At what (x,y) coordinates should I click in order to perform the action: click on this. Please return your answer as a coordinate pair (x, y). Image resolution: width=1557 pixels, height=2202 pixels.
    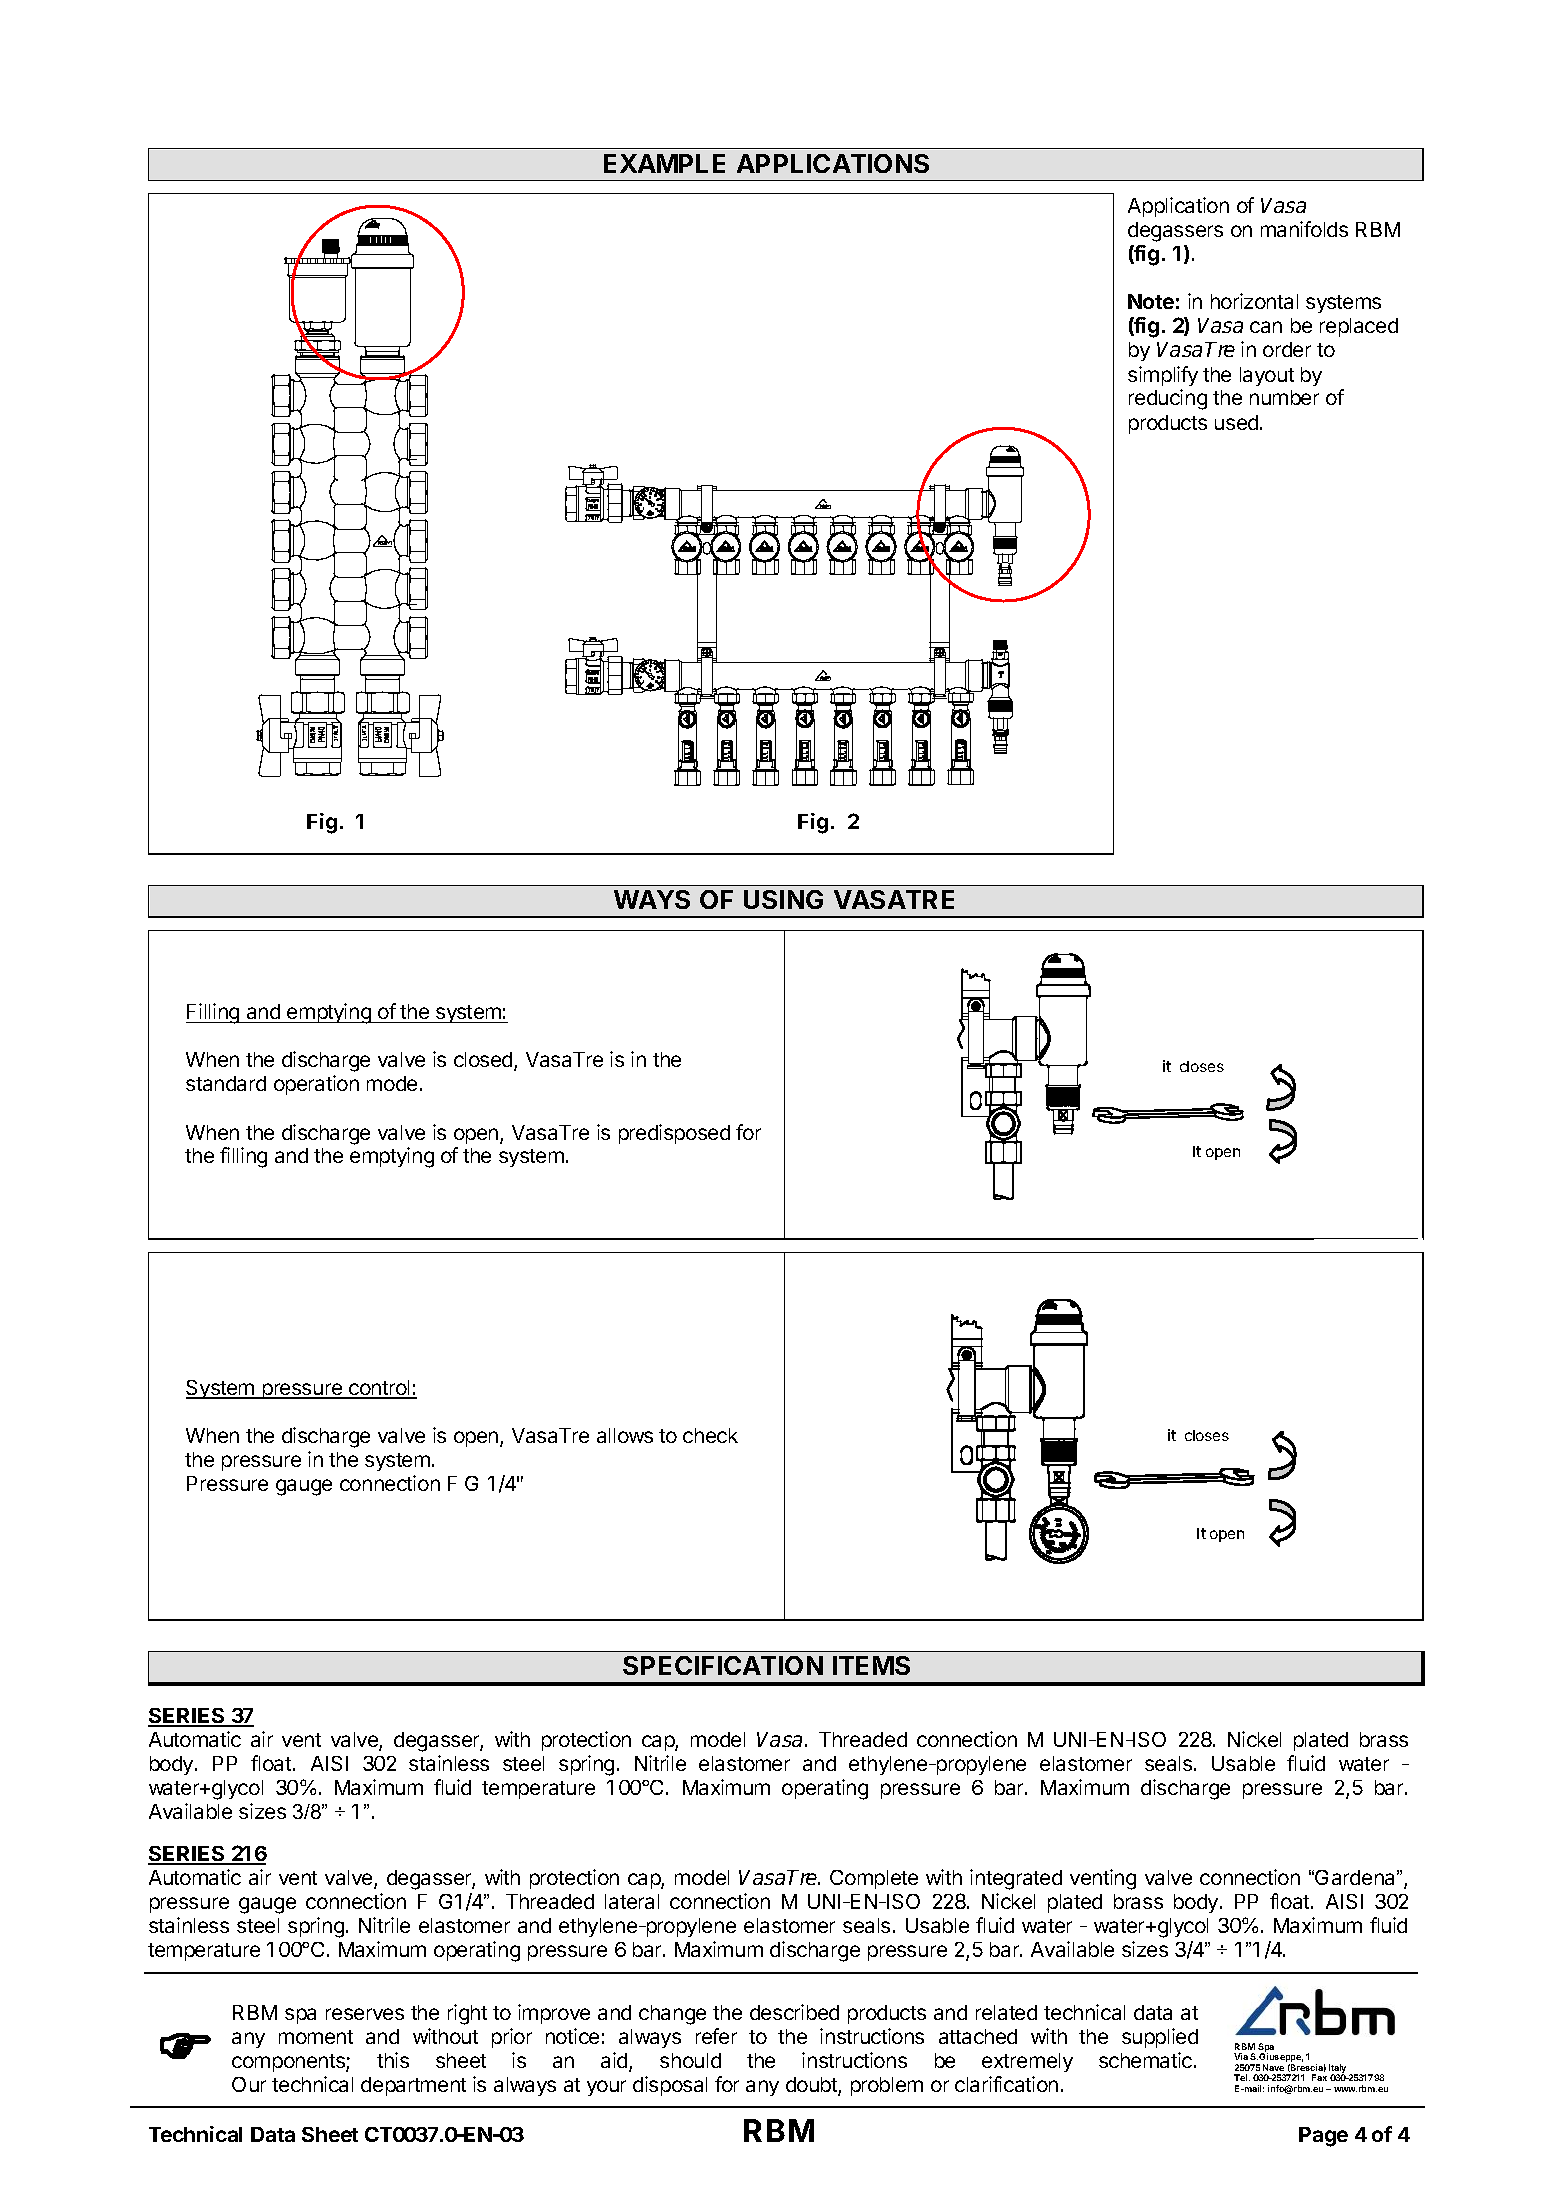
    Looking at the image, I should click on (393, 2060).
